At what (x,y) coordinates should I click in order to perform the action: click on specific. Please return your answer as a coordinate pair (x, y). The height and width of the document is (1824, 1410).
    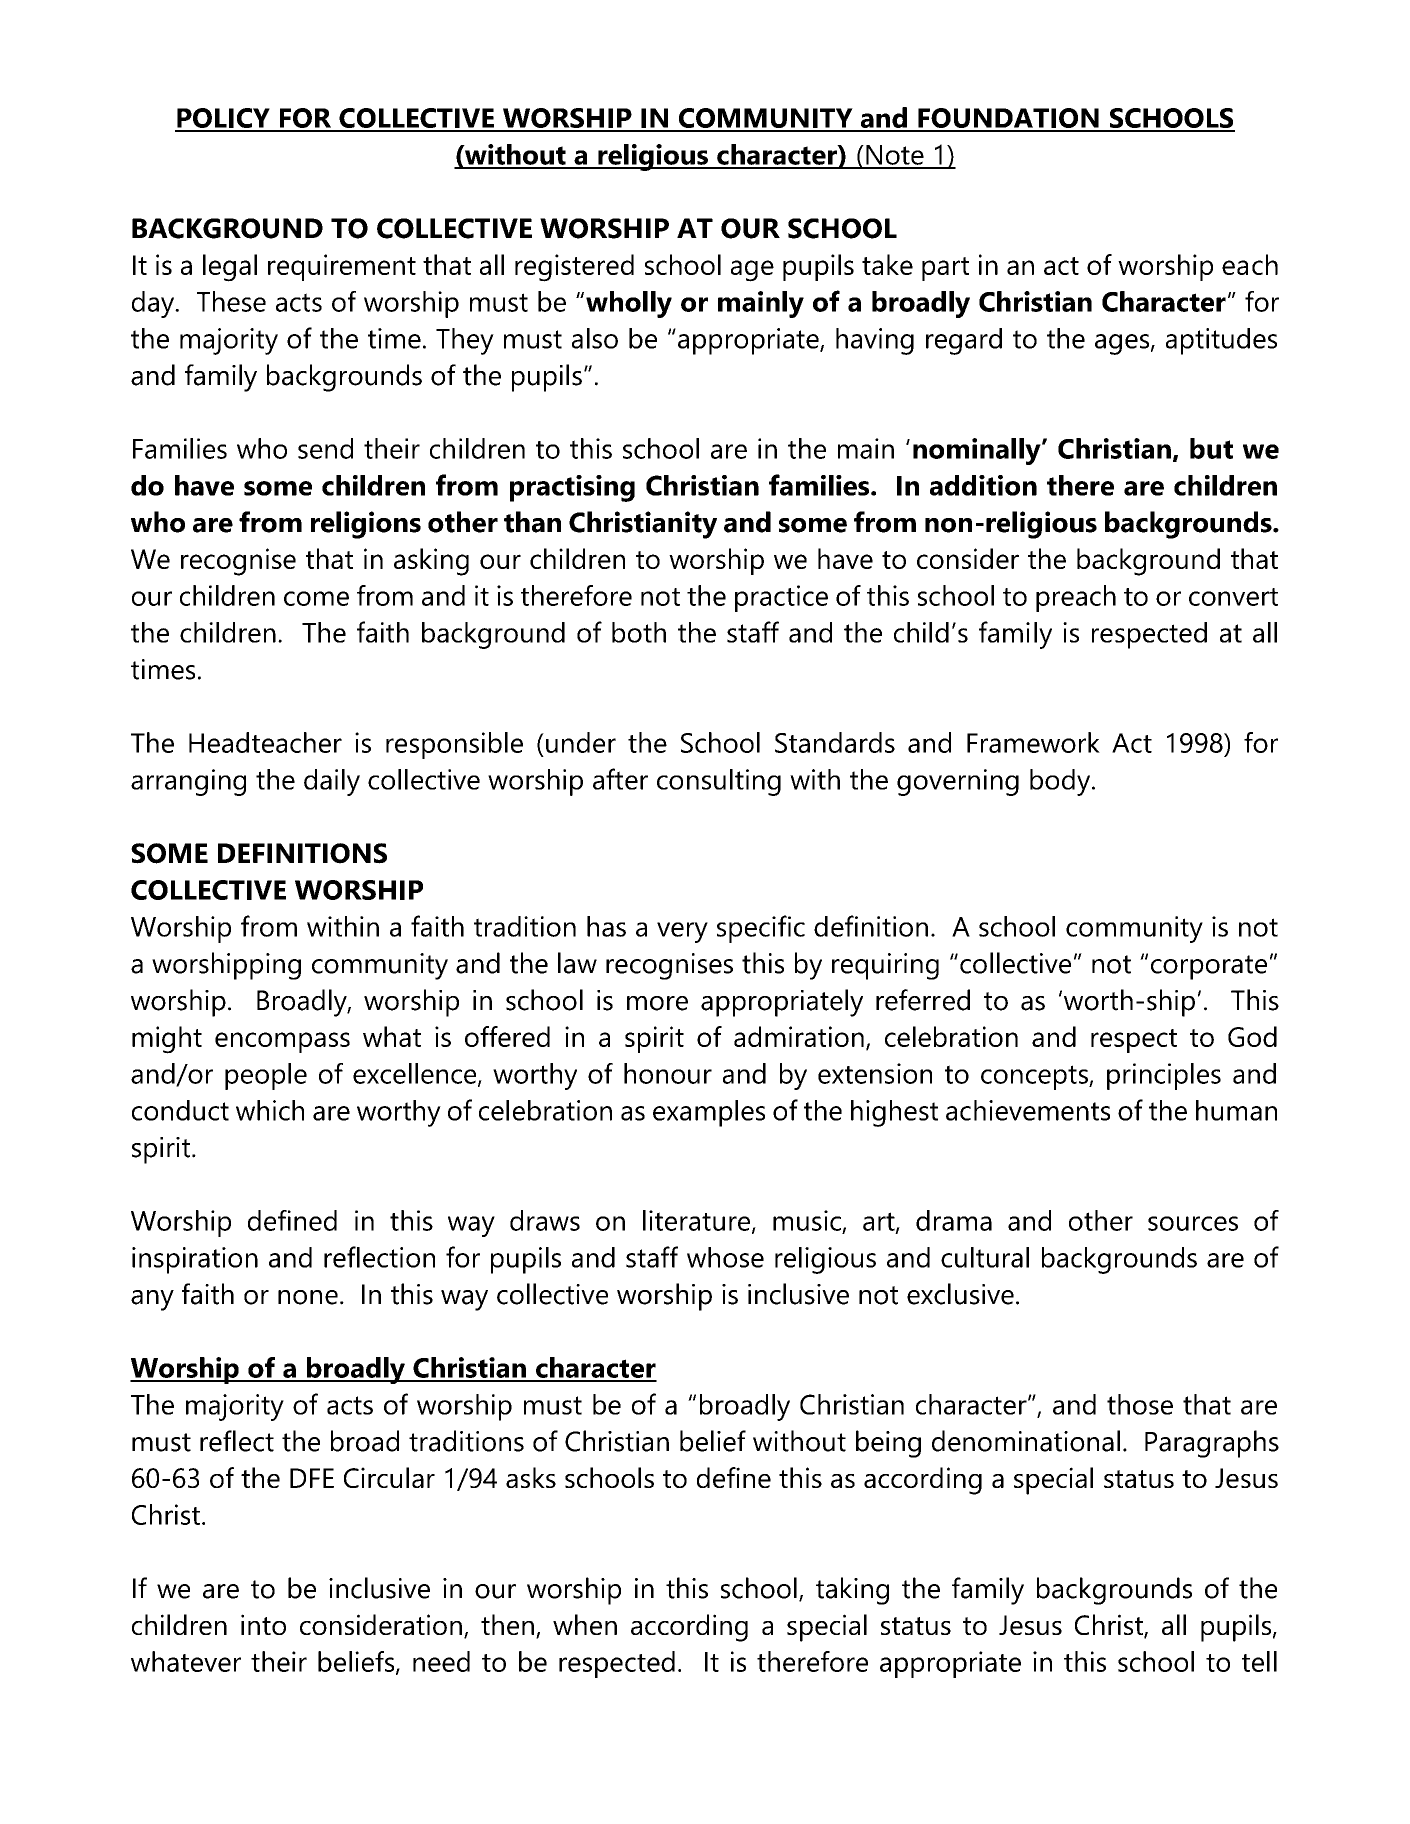
    Looking at the image, I should click on (761, 929).
